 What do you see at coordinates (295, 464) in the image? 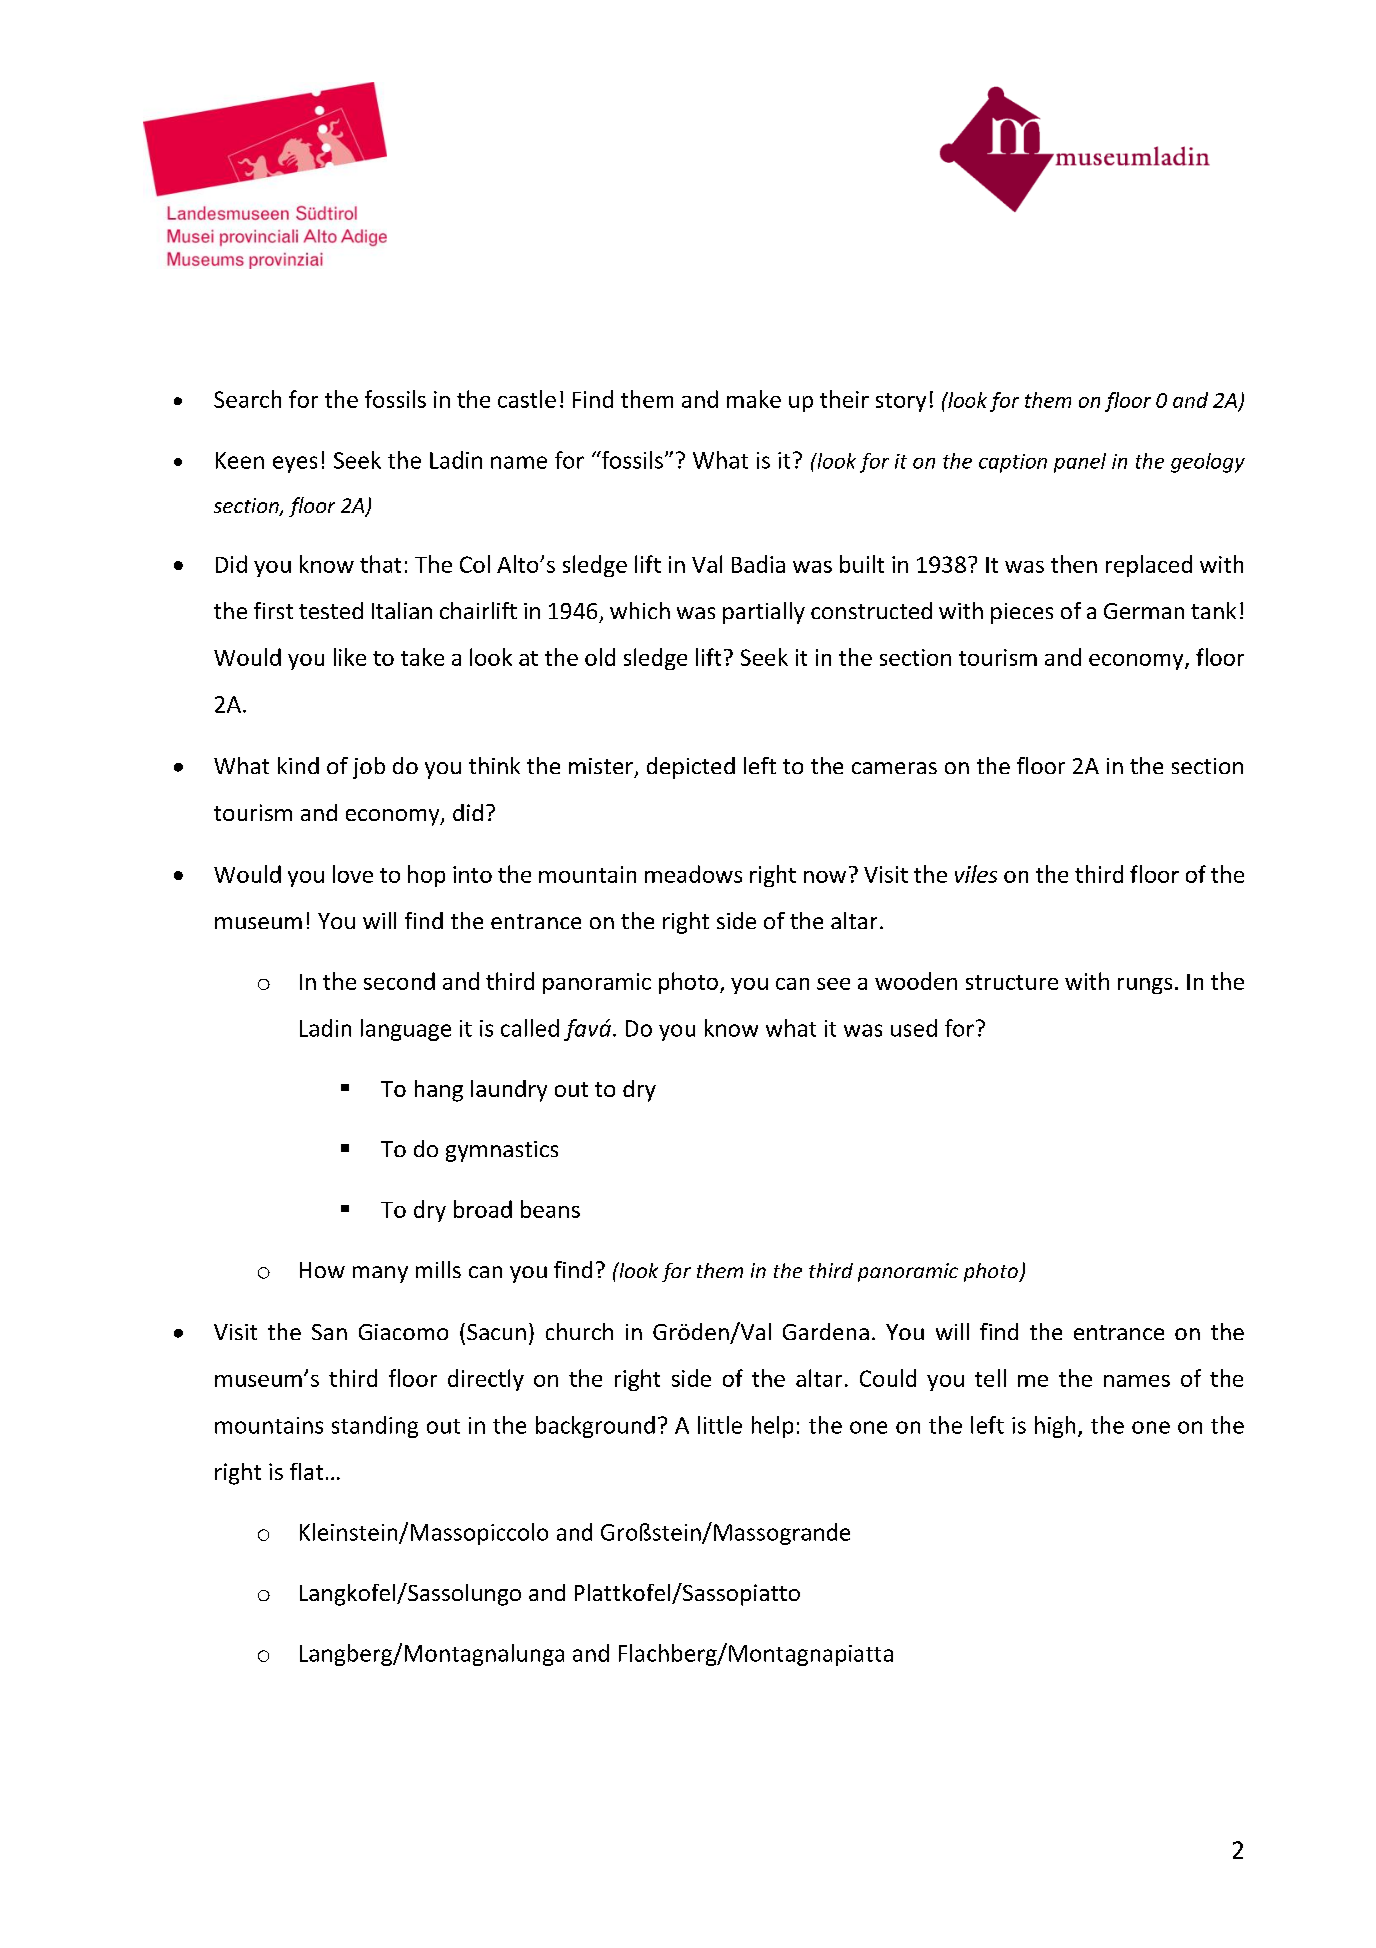
I see `eyes` at bounding box center [295, 464].
